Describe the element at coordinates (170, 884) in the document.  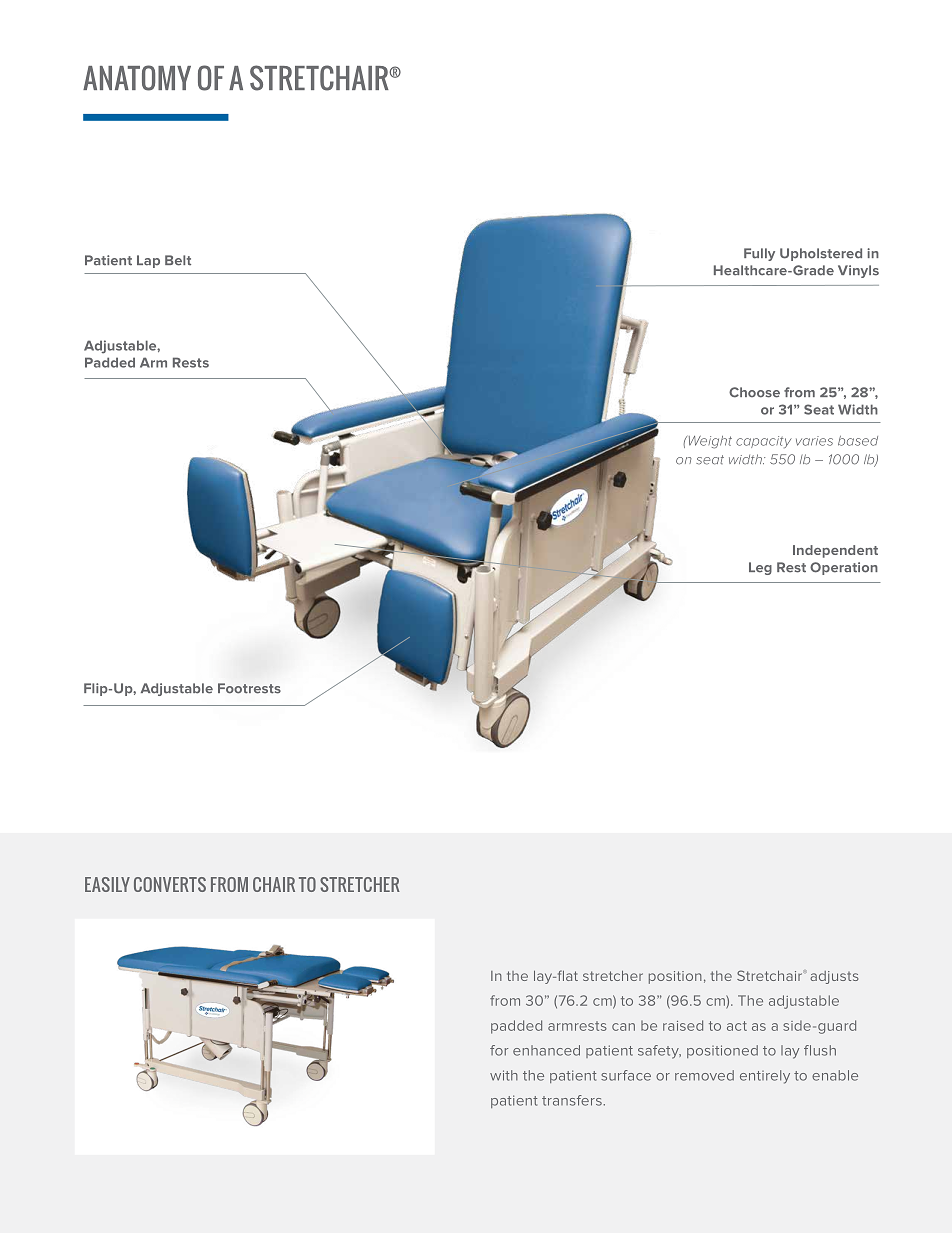
I see `CONVERTS` at that location.
